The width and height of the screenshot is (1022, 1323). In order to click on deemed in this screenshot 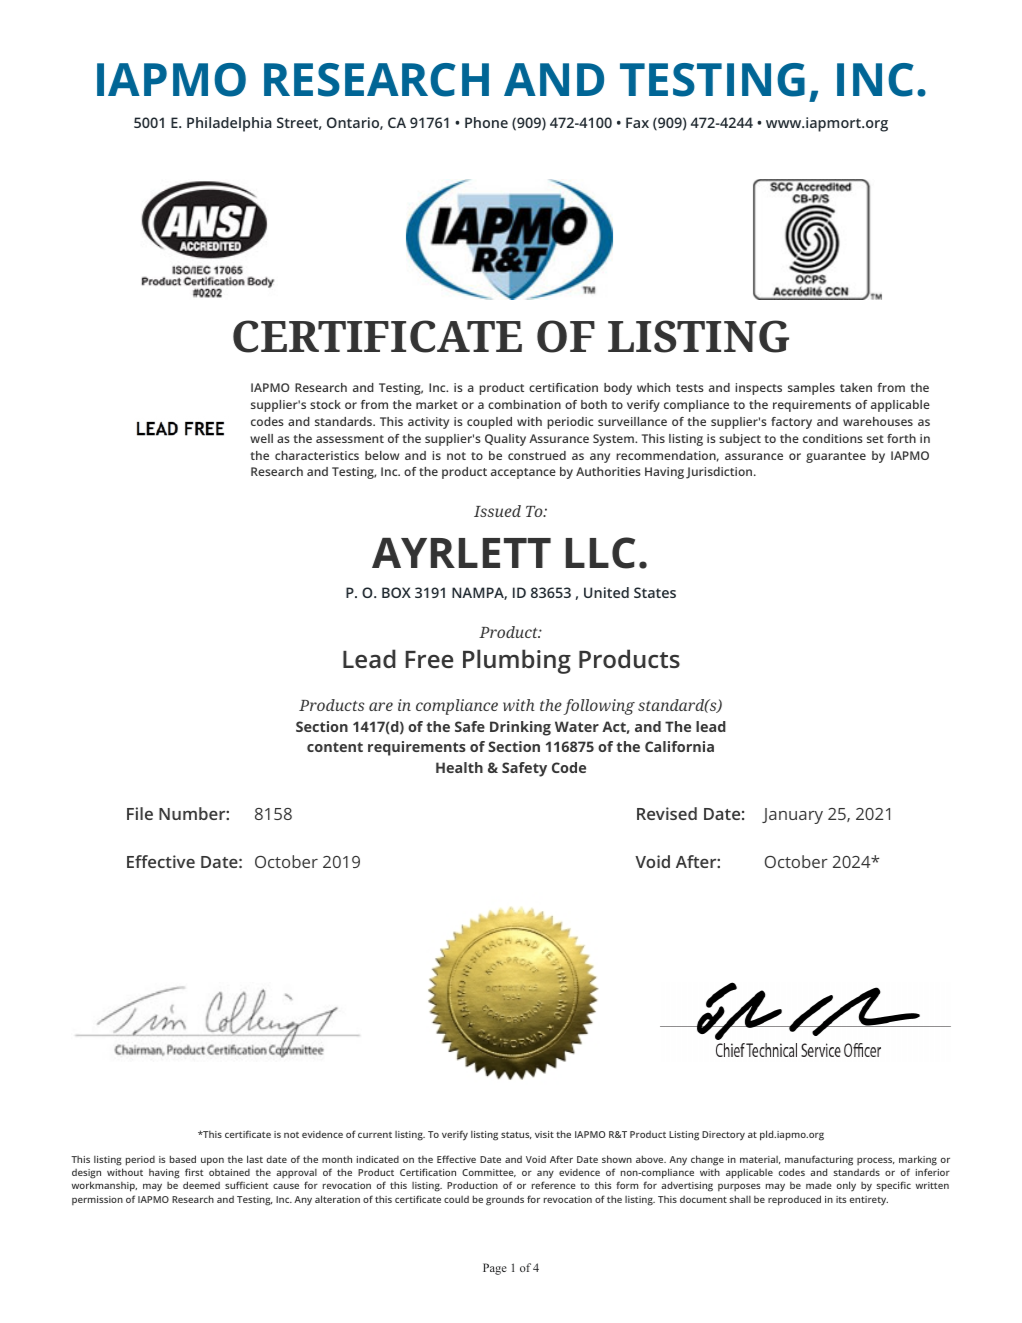, I will do `click(201, 1185)`.
